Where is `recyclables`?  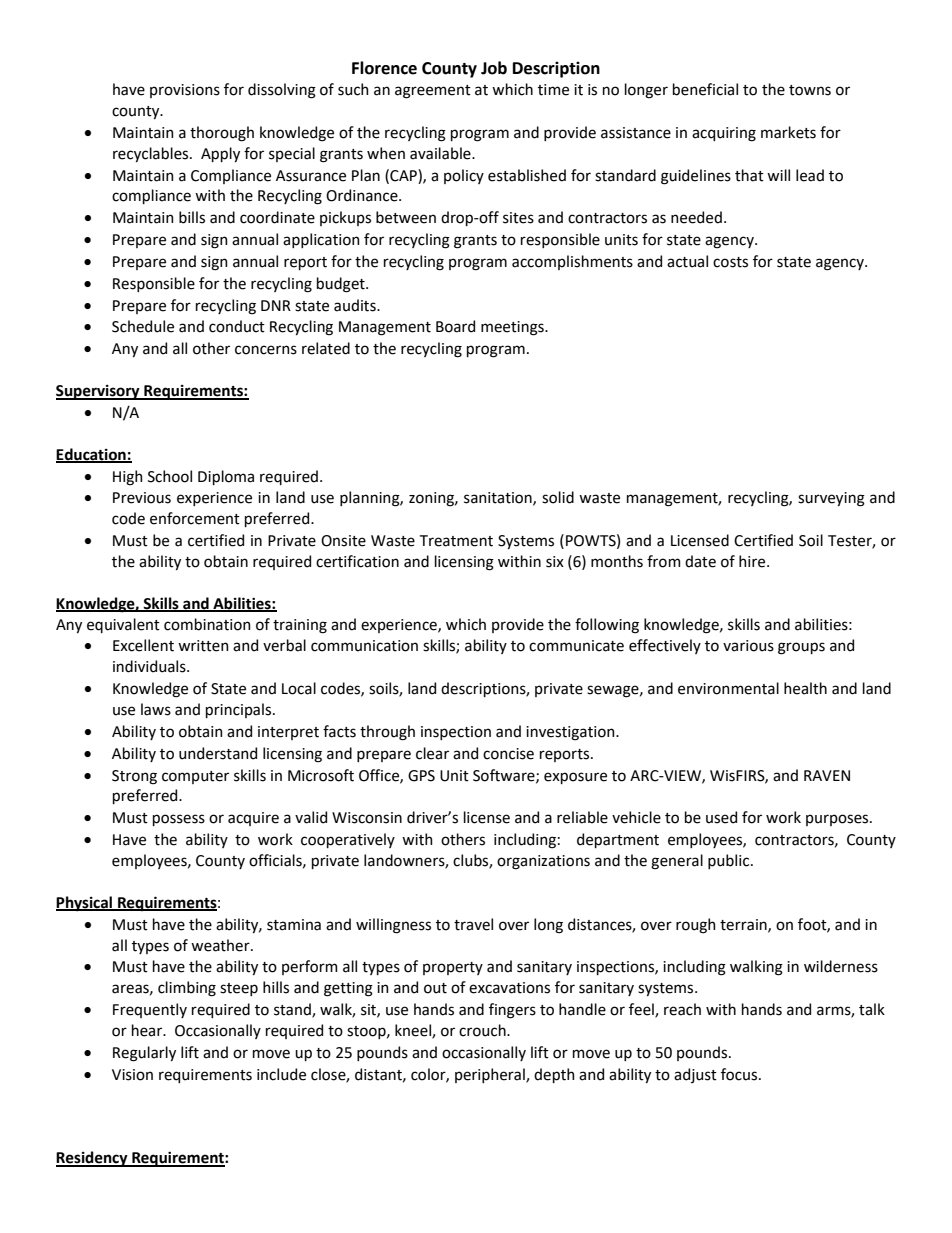 recyclables is located at coordinates (152, 154).
